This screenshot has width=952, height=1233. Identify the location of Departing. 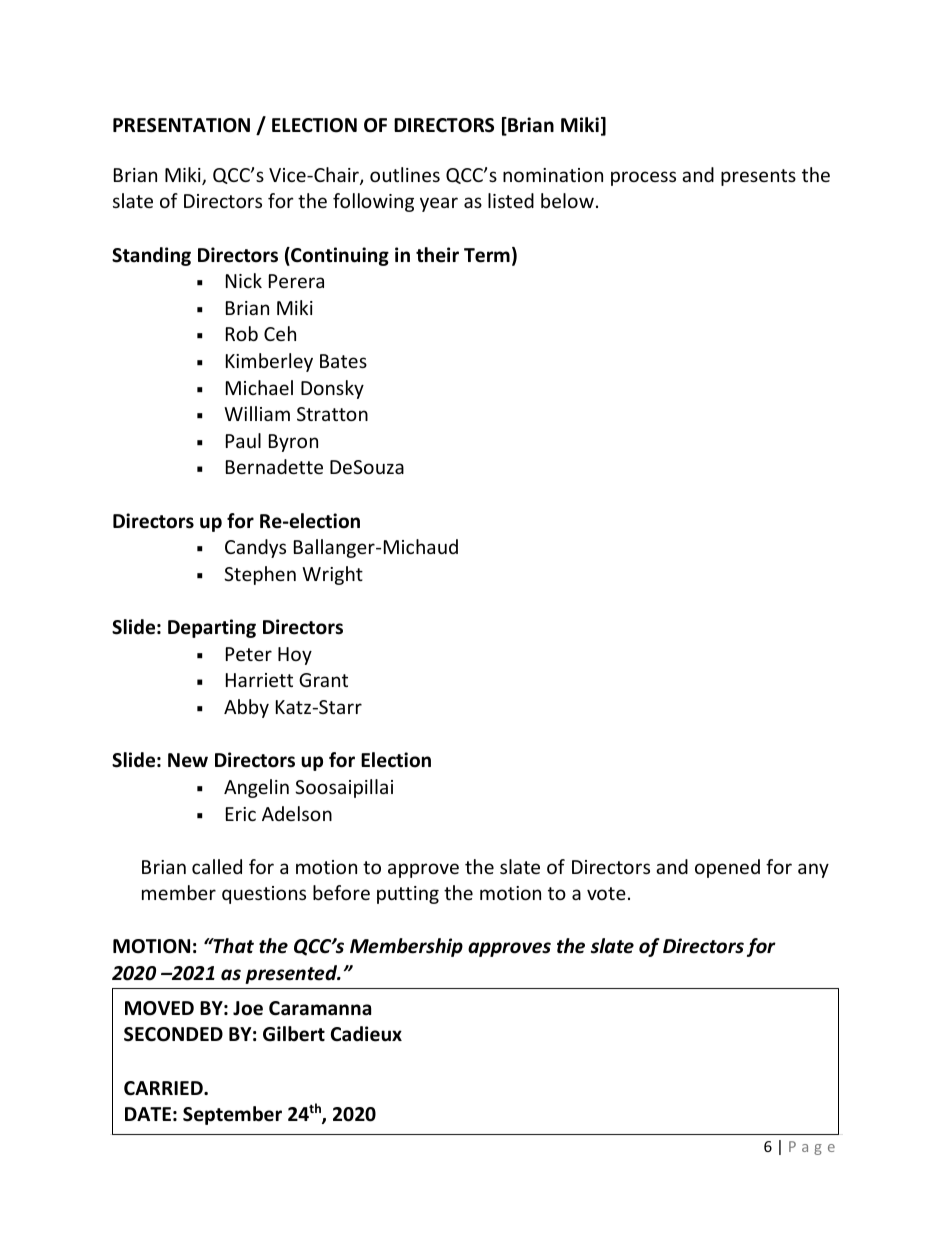
(212, 628).
